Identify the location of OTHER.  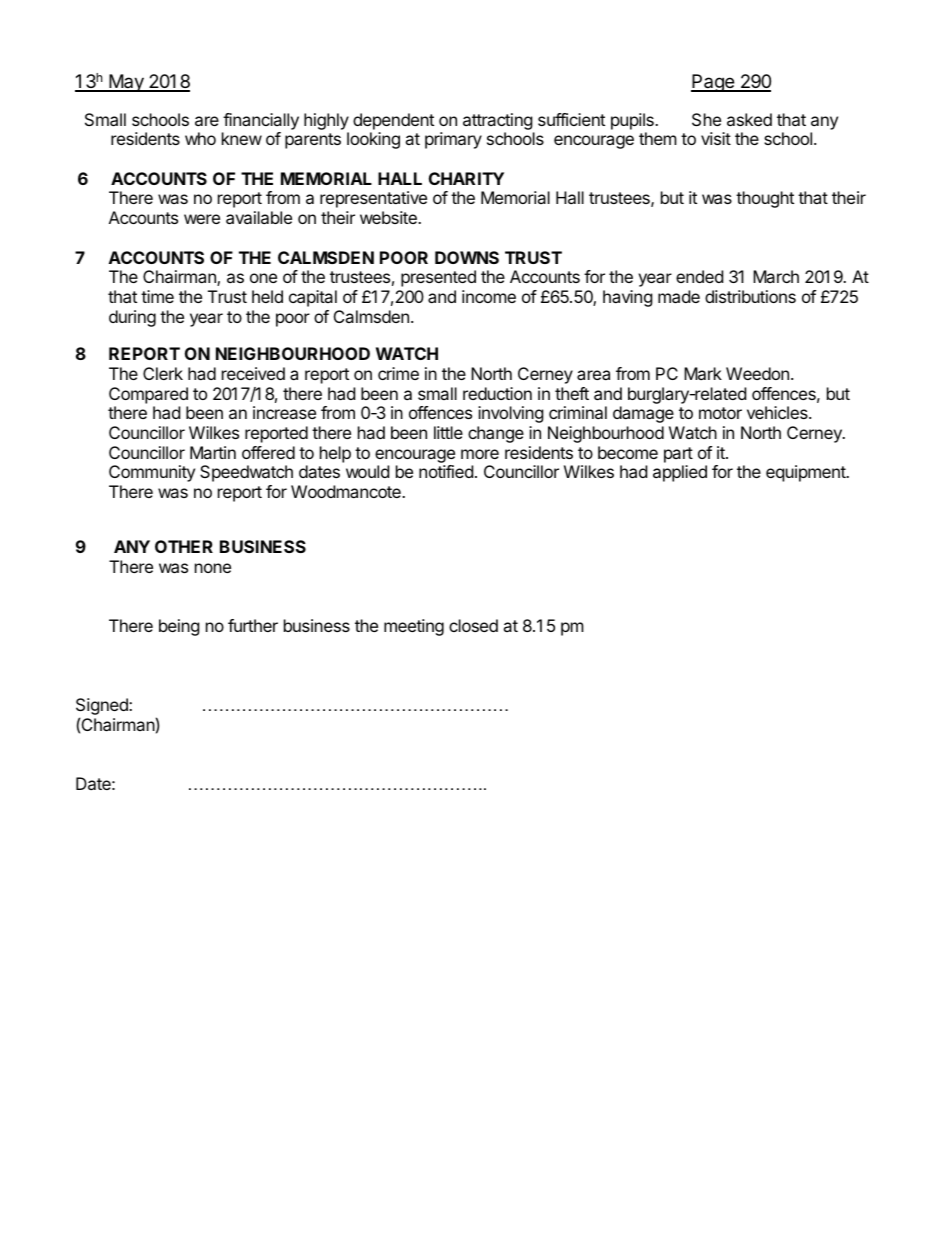
(184, 546).
